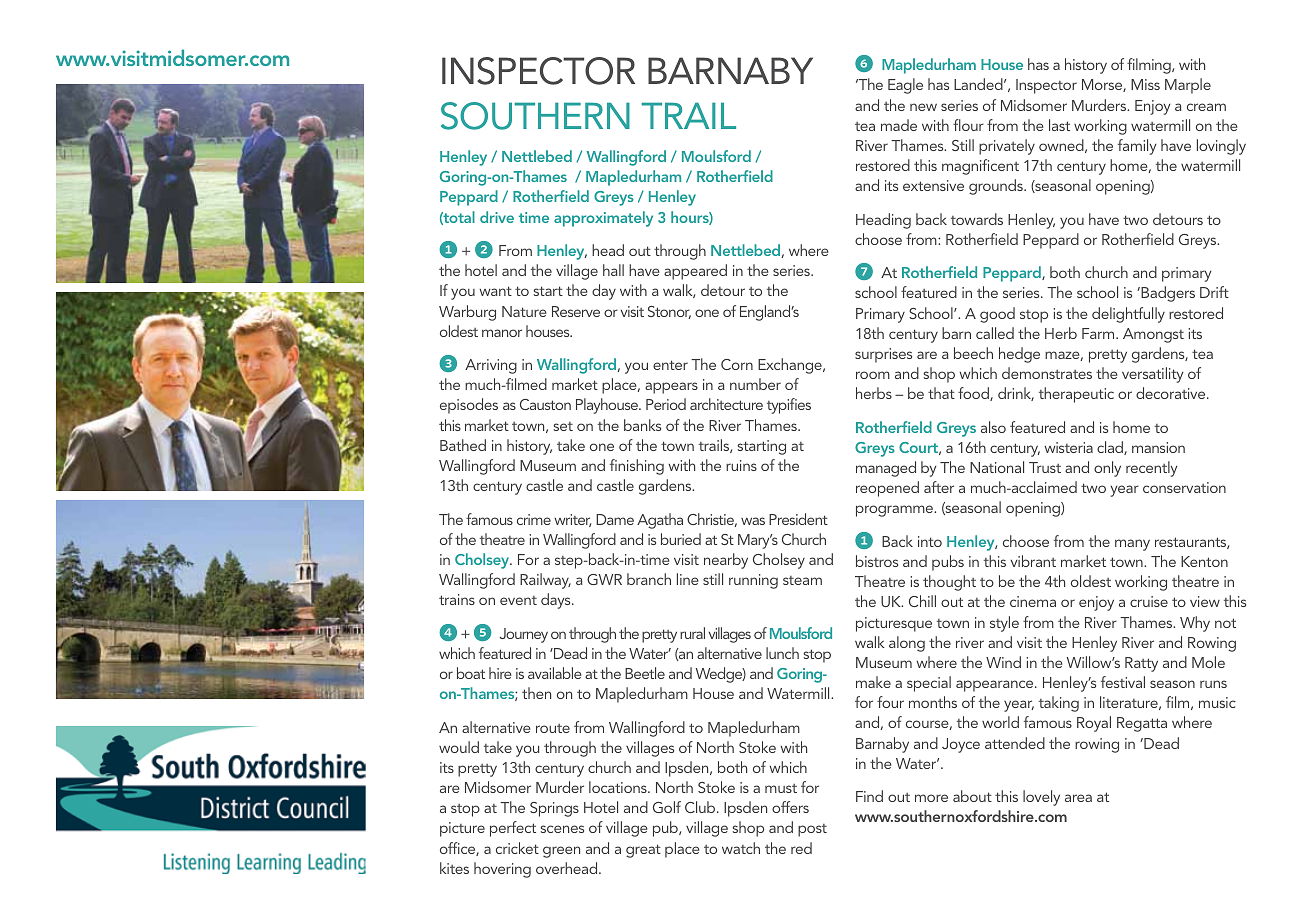 This screenshot has height=924, width=1308. What do you see at coordinates (497, 217) in the screenshot?
I see `drive` at bounding box center [497, 217].
